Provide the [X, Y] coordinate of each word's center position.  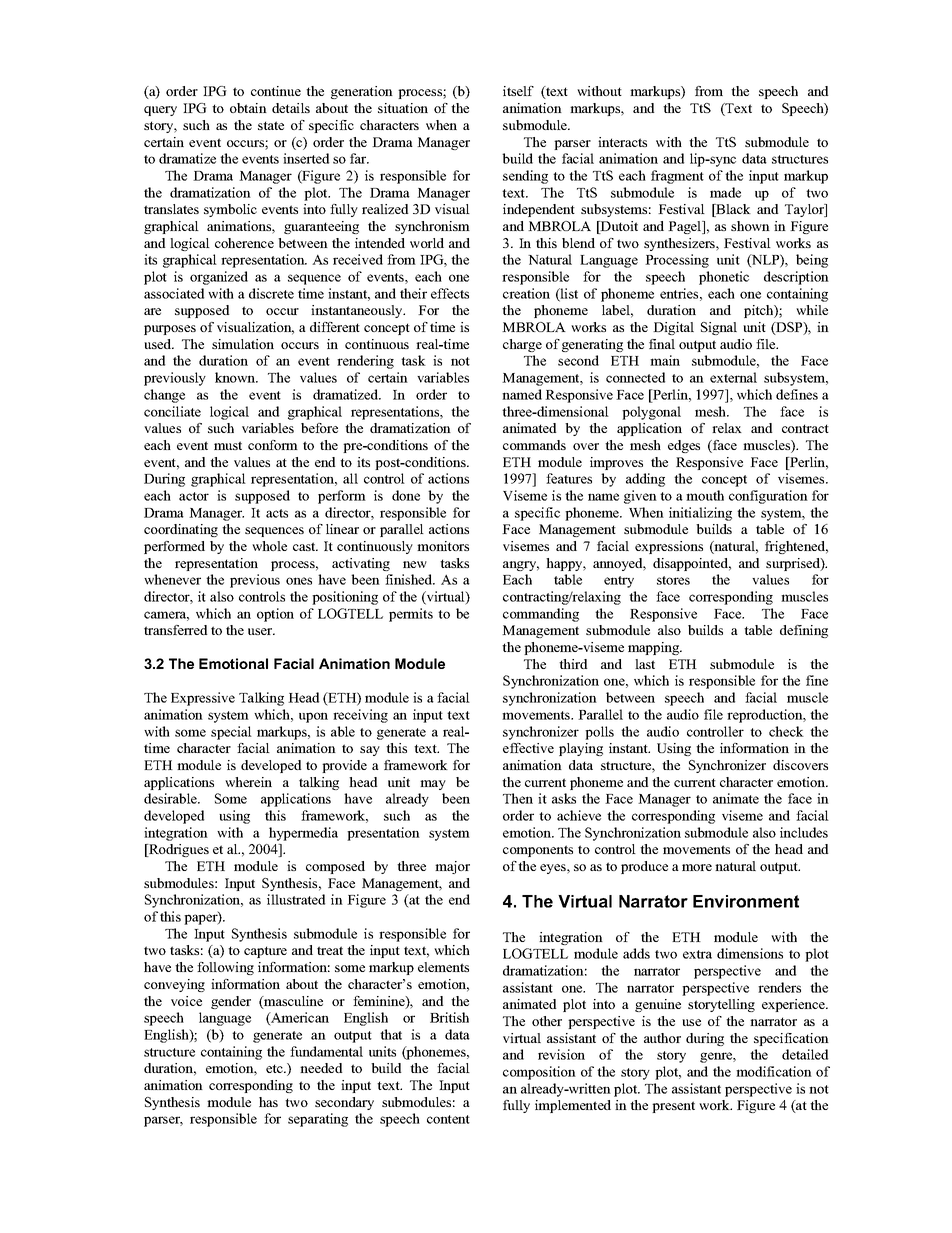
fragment [677, 177]
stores [673, 580]
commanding [541, 615]
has [268, 1102]
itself [518, 91]
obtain [248, 108]
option [275, 615]
